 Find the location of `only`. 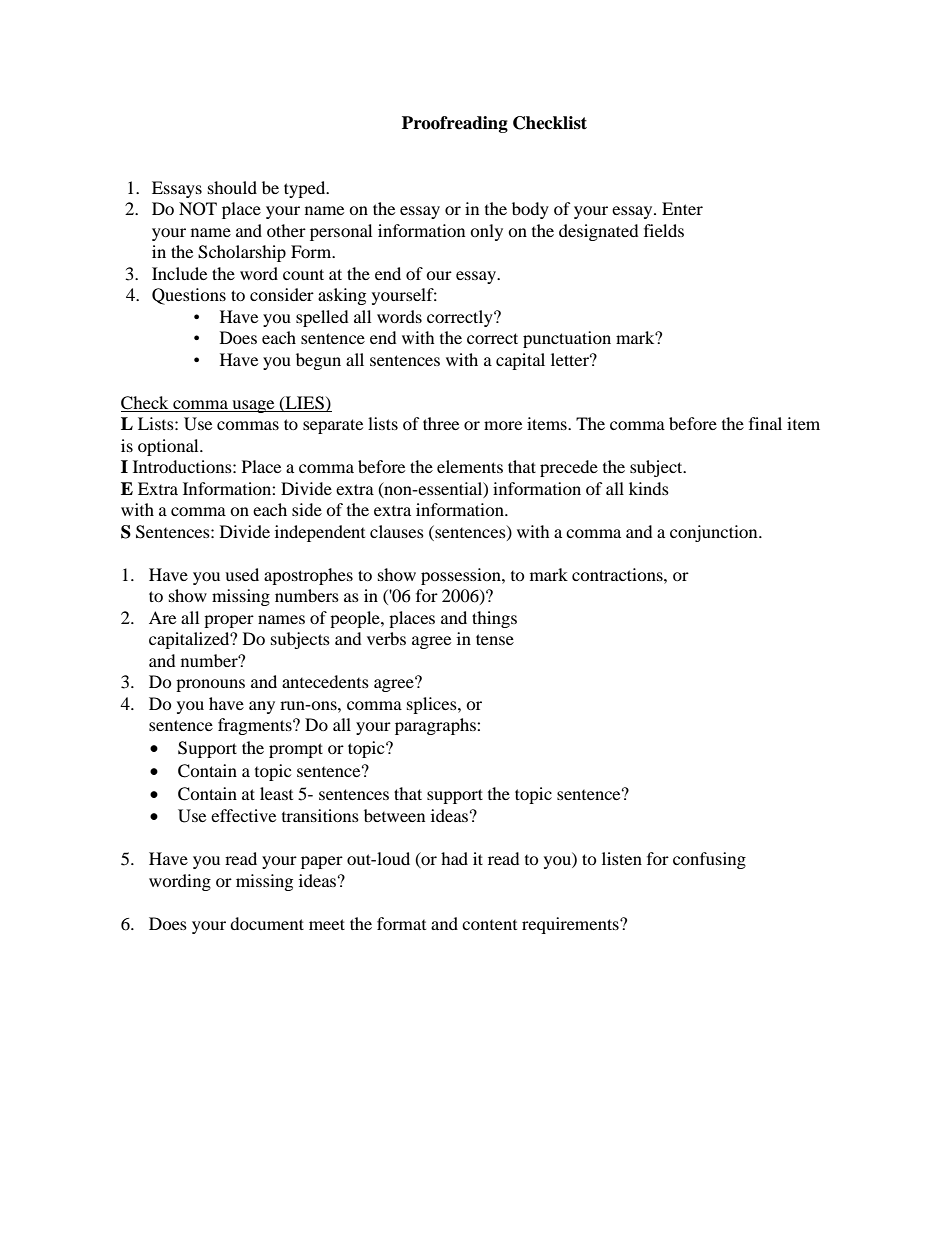

only is located at coordinates (486, 232).
